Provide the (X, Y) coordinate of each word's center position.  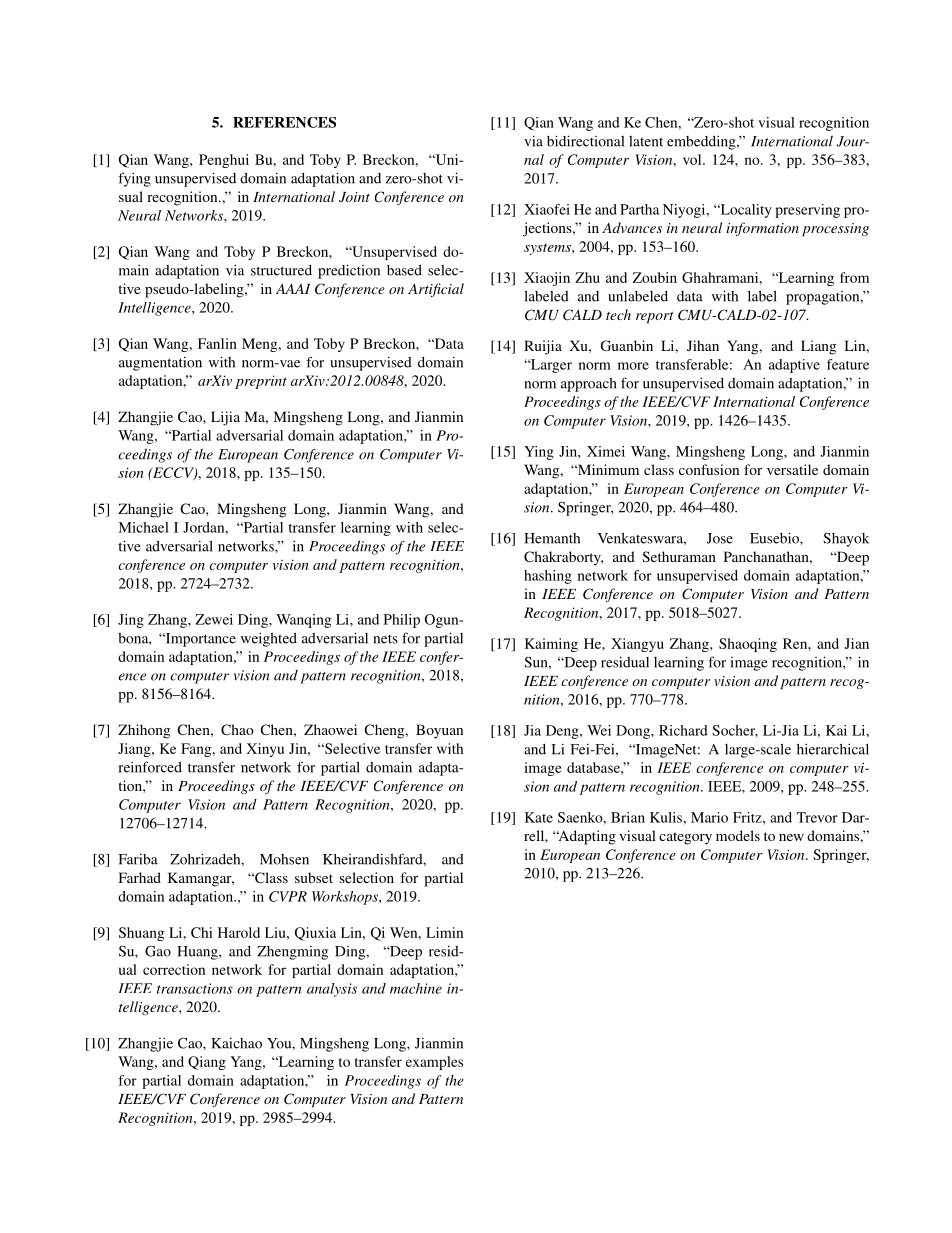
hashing (548, 577)
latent (646, 141)
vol (693, 159)
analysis (332, 990)
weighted (269, 639)
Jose (720, 538)
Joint (354, 197)
